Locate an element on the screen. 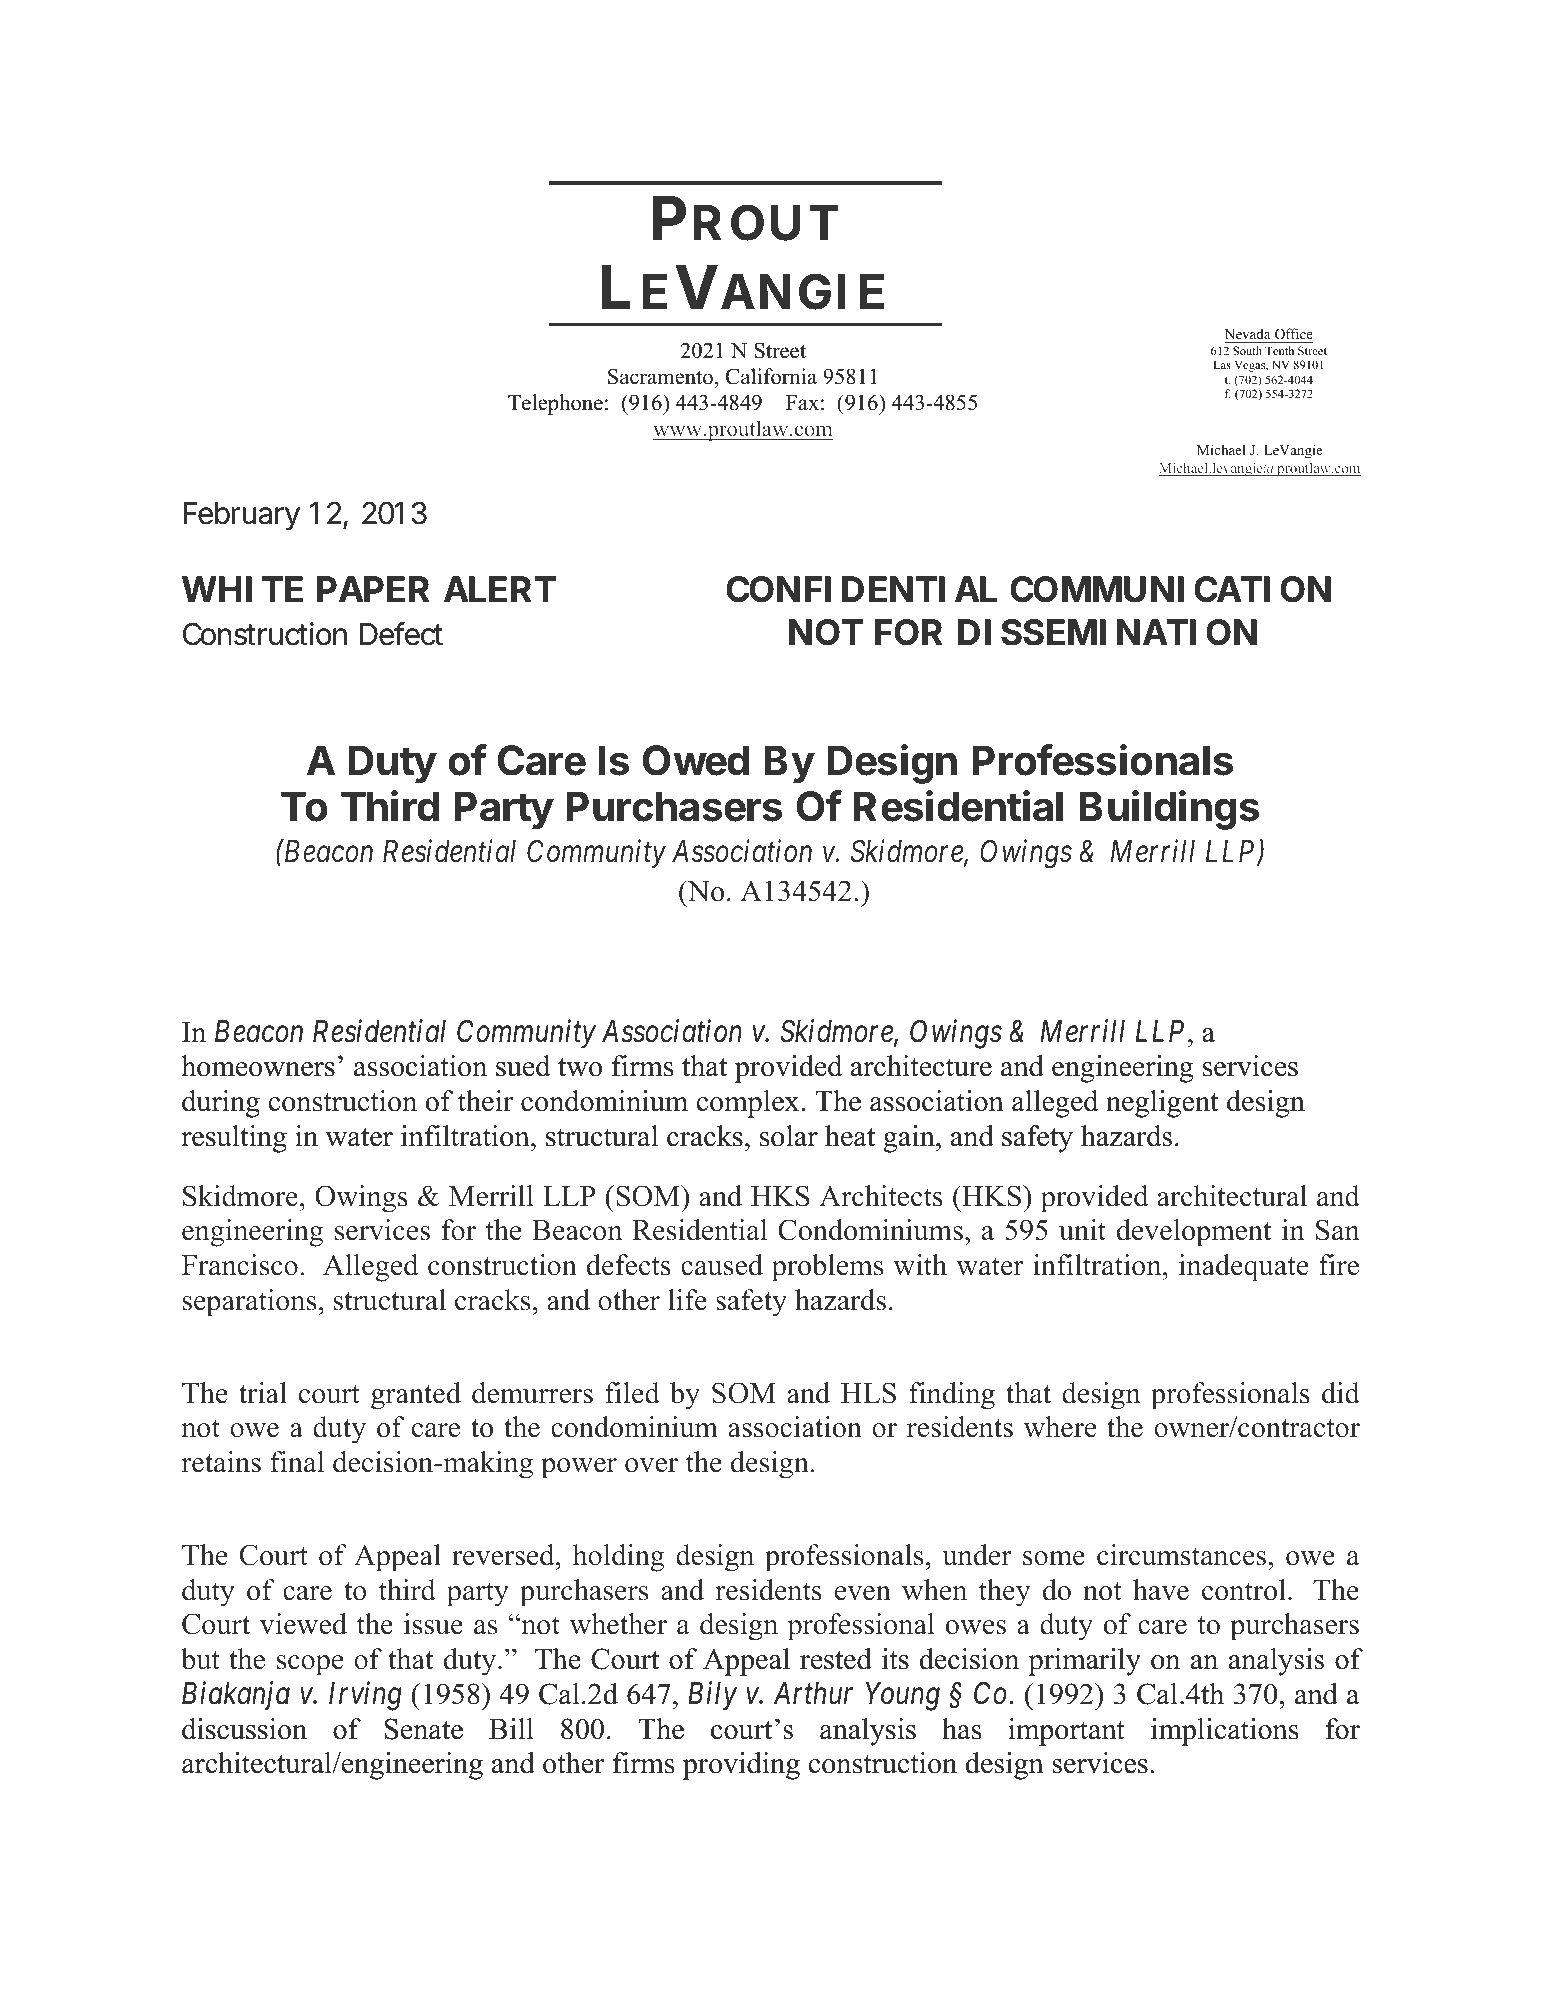  California is located at coordinates (771, 376).
